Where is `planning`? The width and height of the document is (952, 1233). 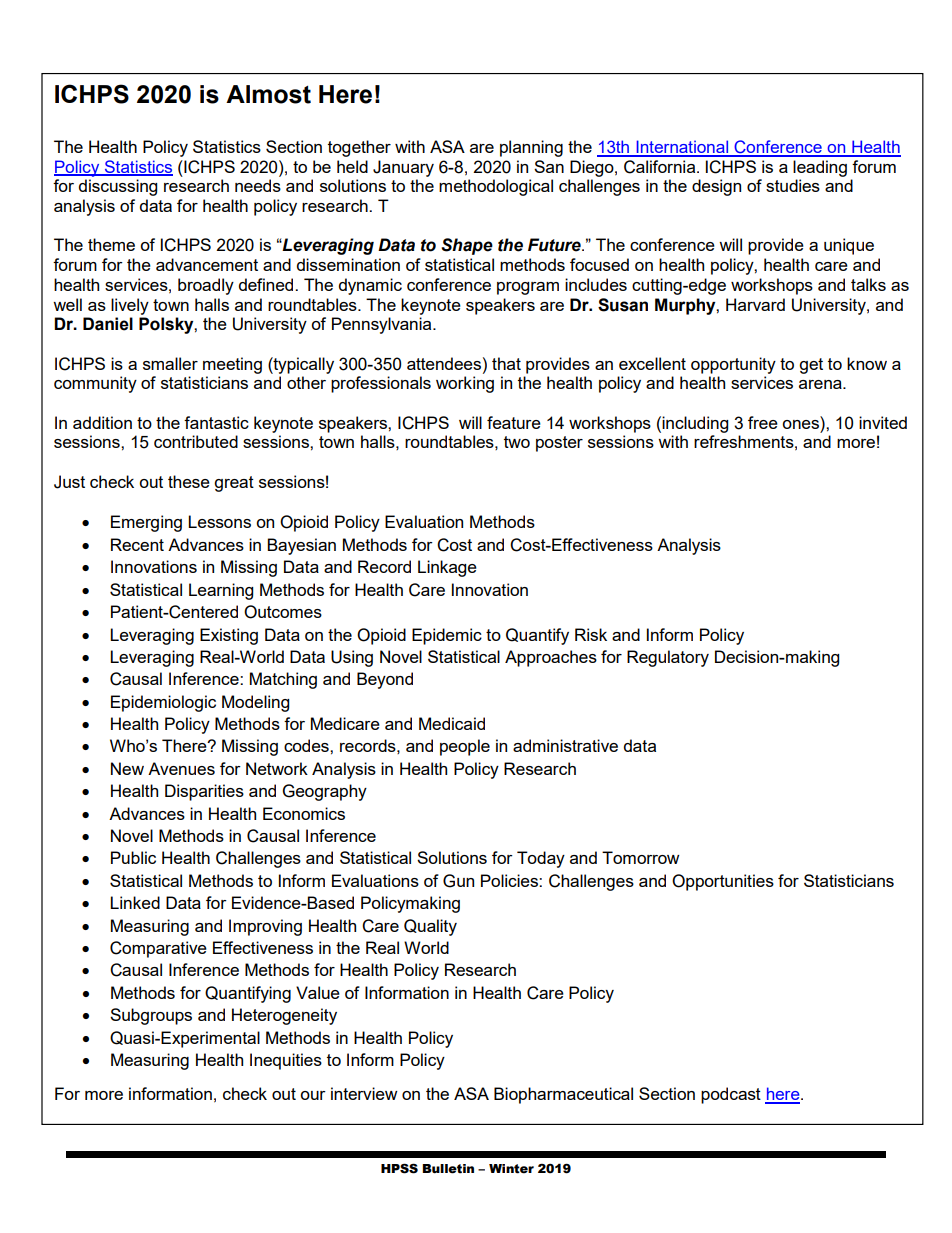 planning is located at coordinates (531, 148).
